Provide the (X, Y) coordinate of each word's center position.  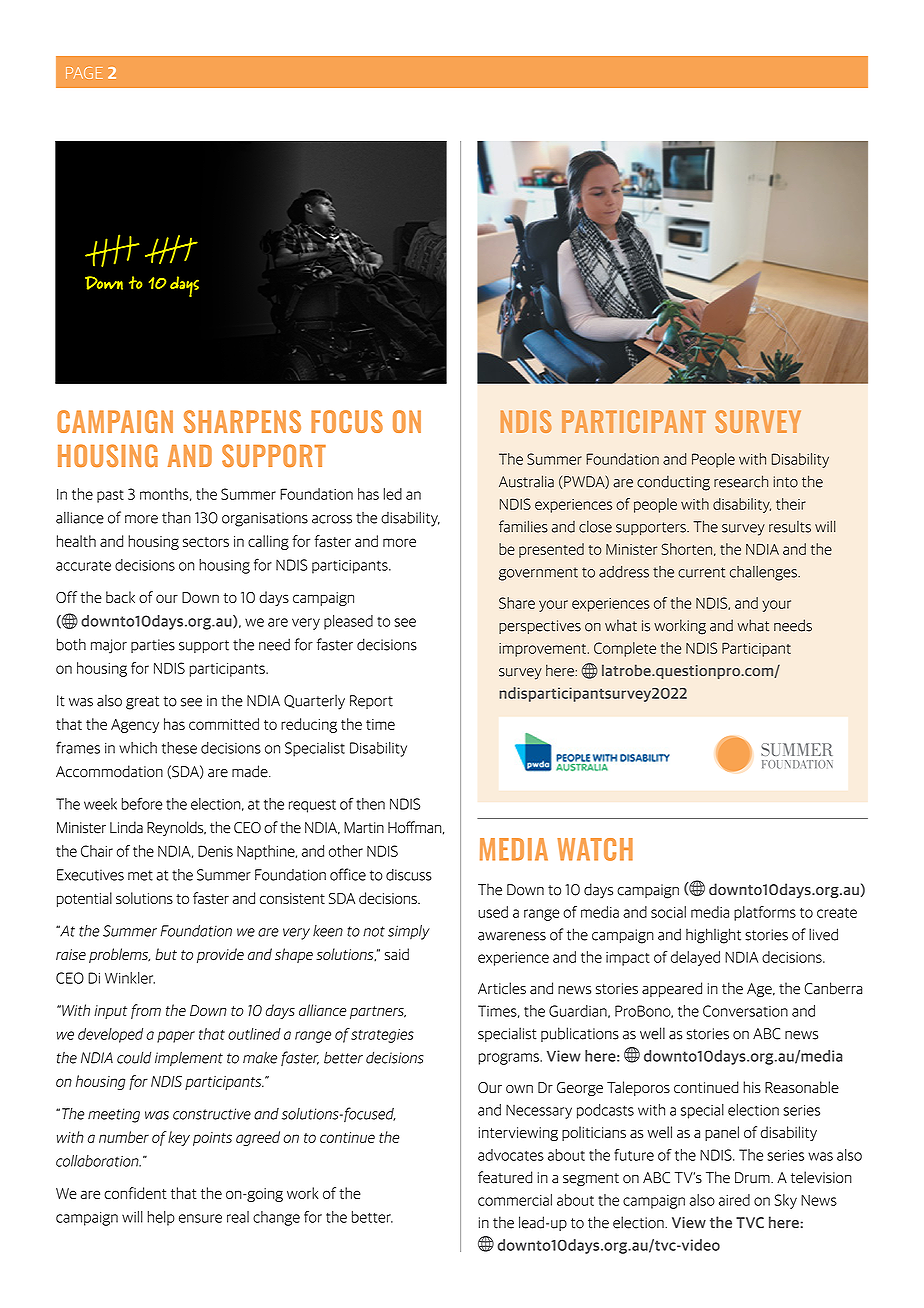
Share (517, 603)
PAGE (84, 73)
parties (153, 646)
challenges (764, 573)
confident (135, 1193)
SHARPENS (242, 421)
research (741, 481)
